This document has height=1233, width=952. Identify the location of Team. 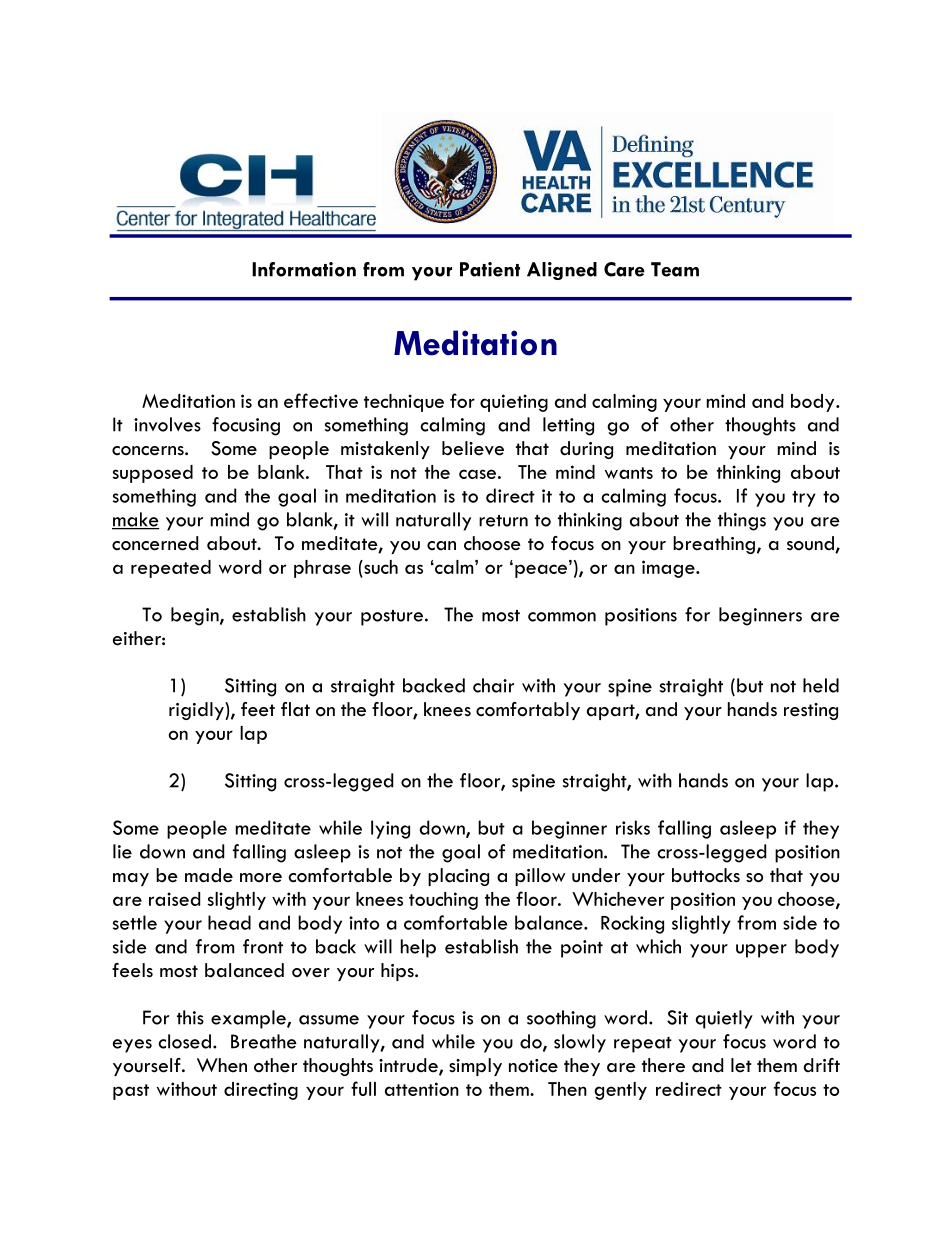
(675, 269).
